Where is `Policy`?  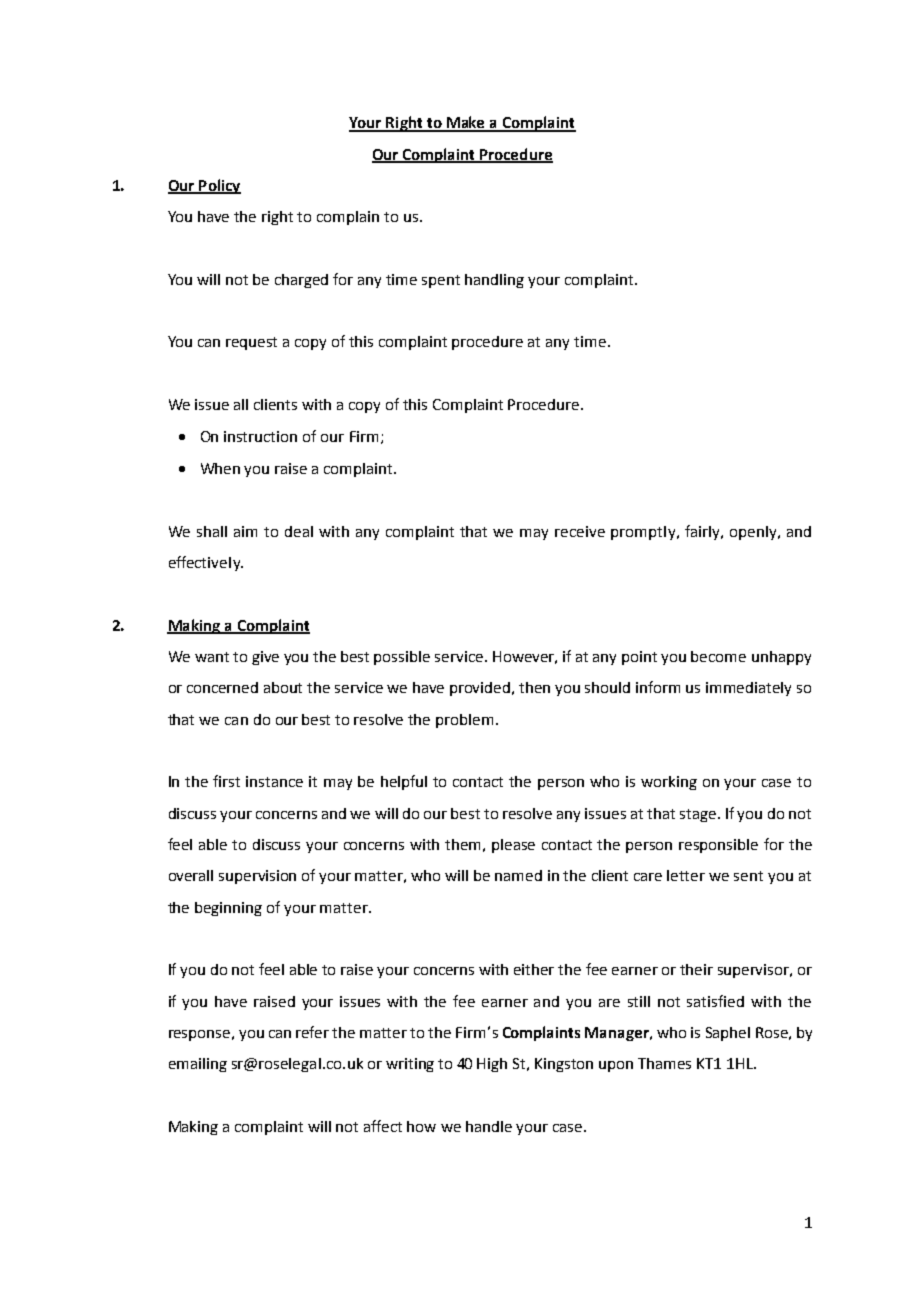 Policy is located at coordinates (219, 186).
